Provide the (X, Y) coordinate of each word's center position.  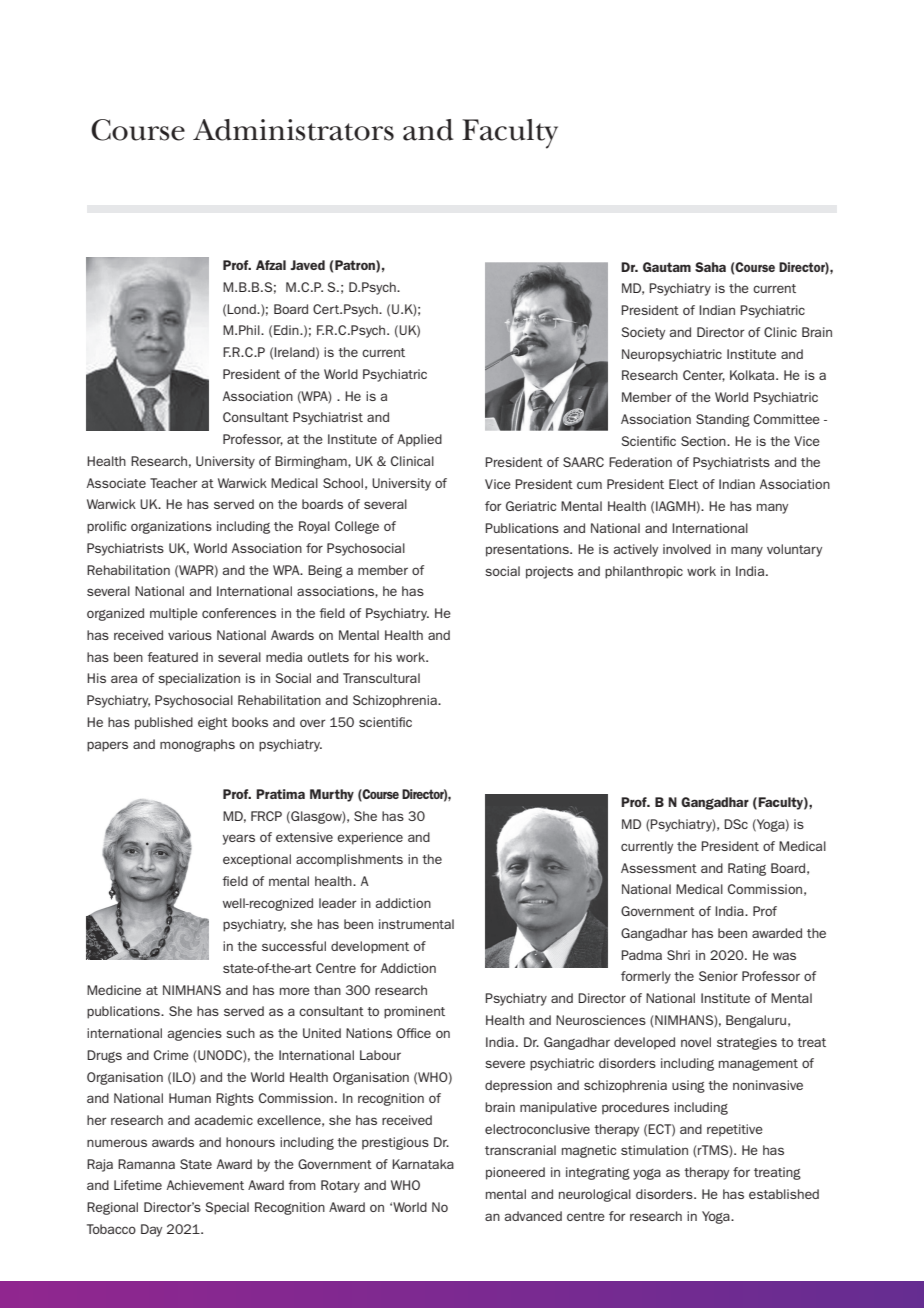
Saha (710, 267)
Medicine (114, 990)
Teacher (173, 483)
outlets (328, 657)
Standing (723, 420)
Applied (419, 440)
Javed (307, 265)
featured (172, 657)
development (370, 947)
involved (687, 549)
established (784, 1194)
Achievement (205, 1185)
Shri (678, 955)
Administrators (293, 130)
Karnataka (423, 1164)
